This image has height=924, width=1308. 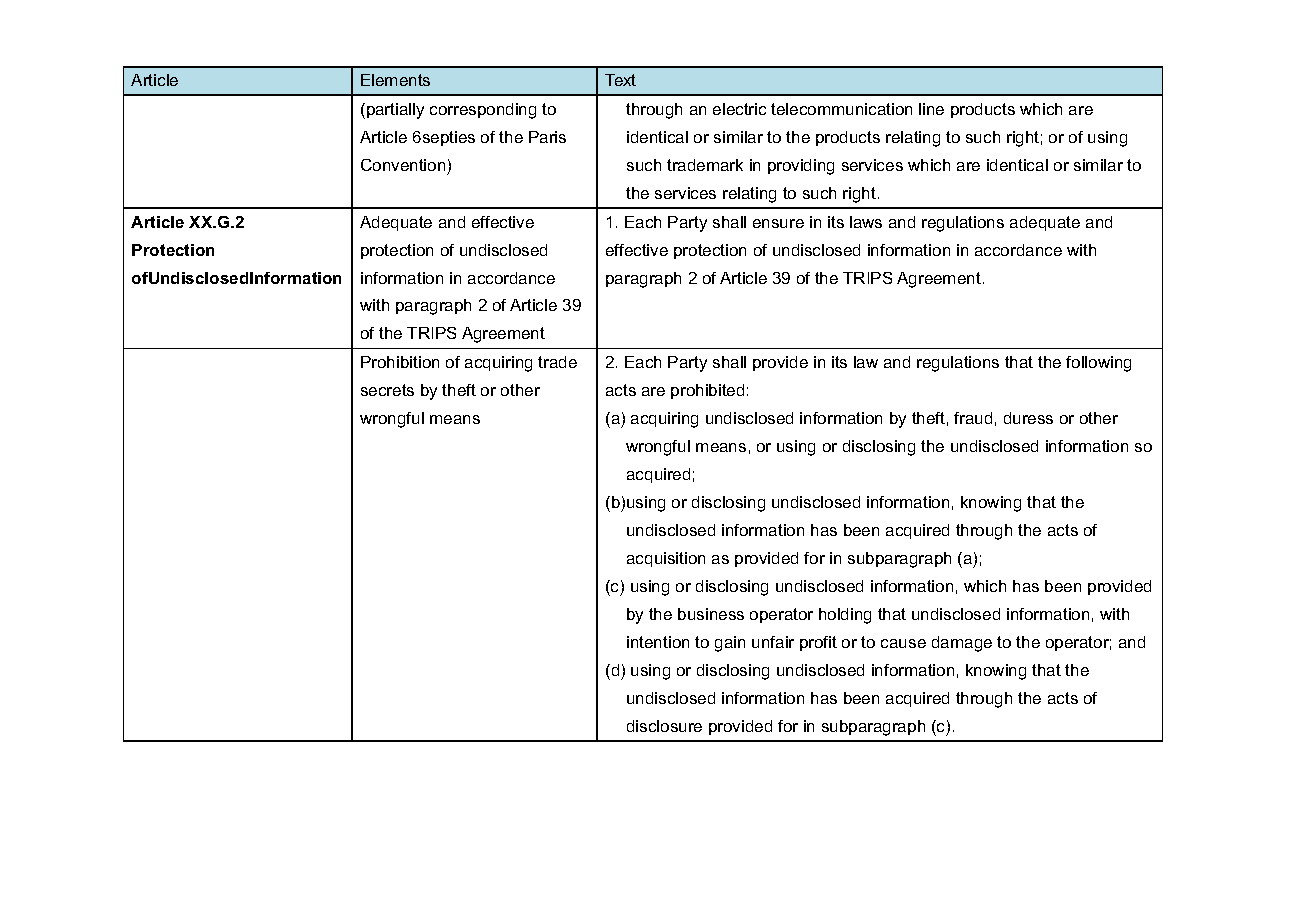 What do you see at coordinates (664, 726) in the image?
I see `disclosure` at bounding box center [664, 726].
